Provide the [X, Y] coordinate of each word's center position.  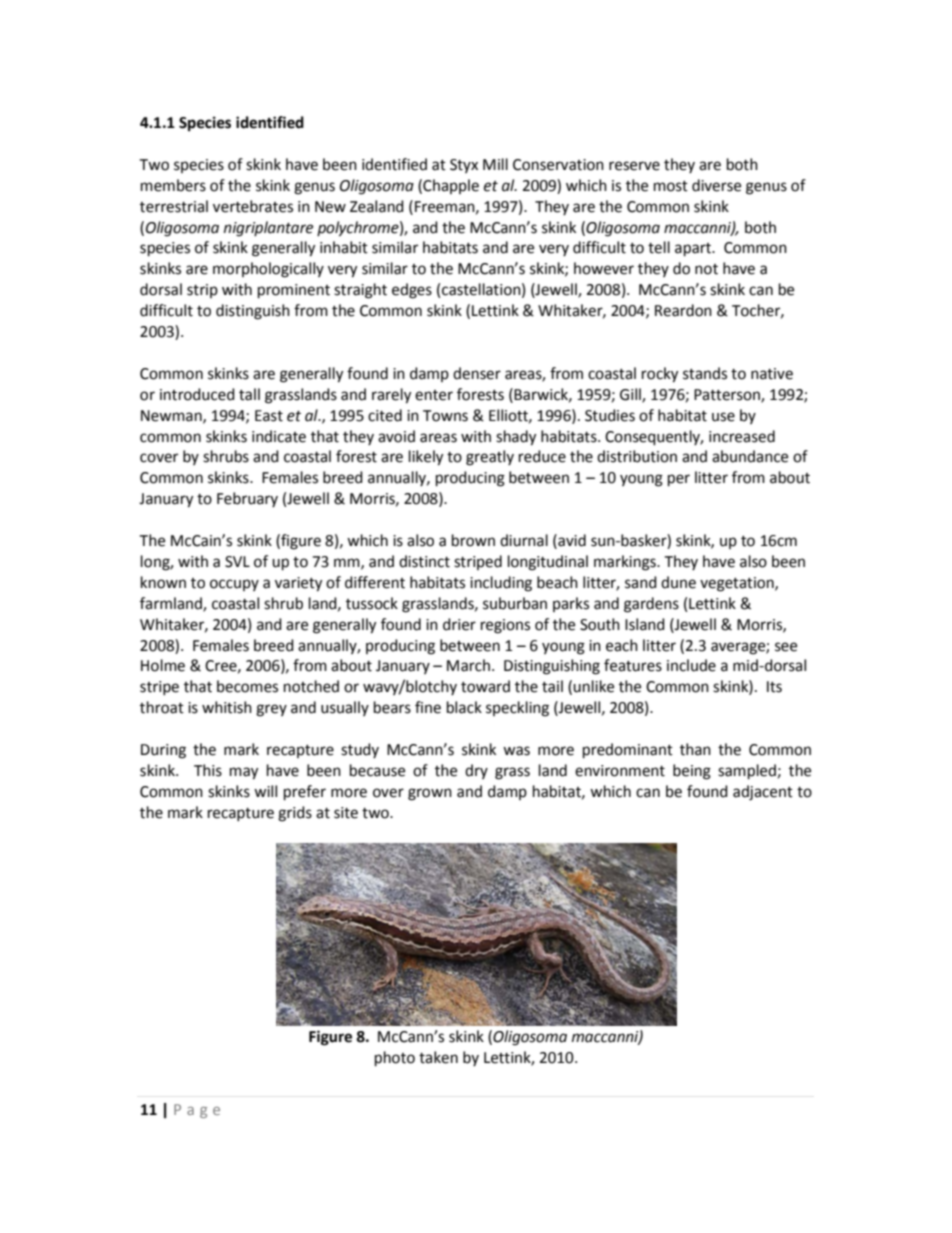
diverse [716, 185]
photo [395, 1059]
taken [438, 1057]
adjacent [763, 793]
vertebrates [253, 206]
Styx [464, 166]
